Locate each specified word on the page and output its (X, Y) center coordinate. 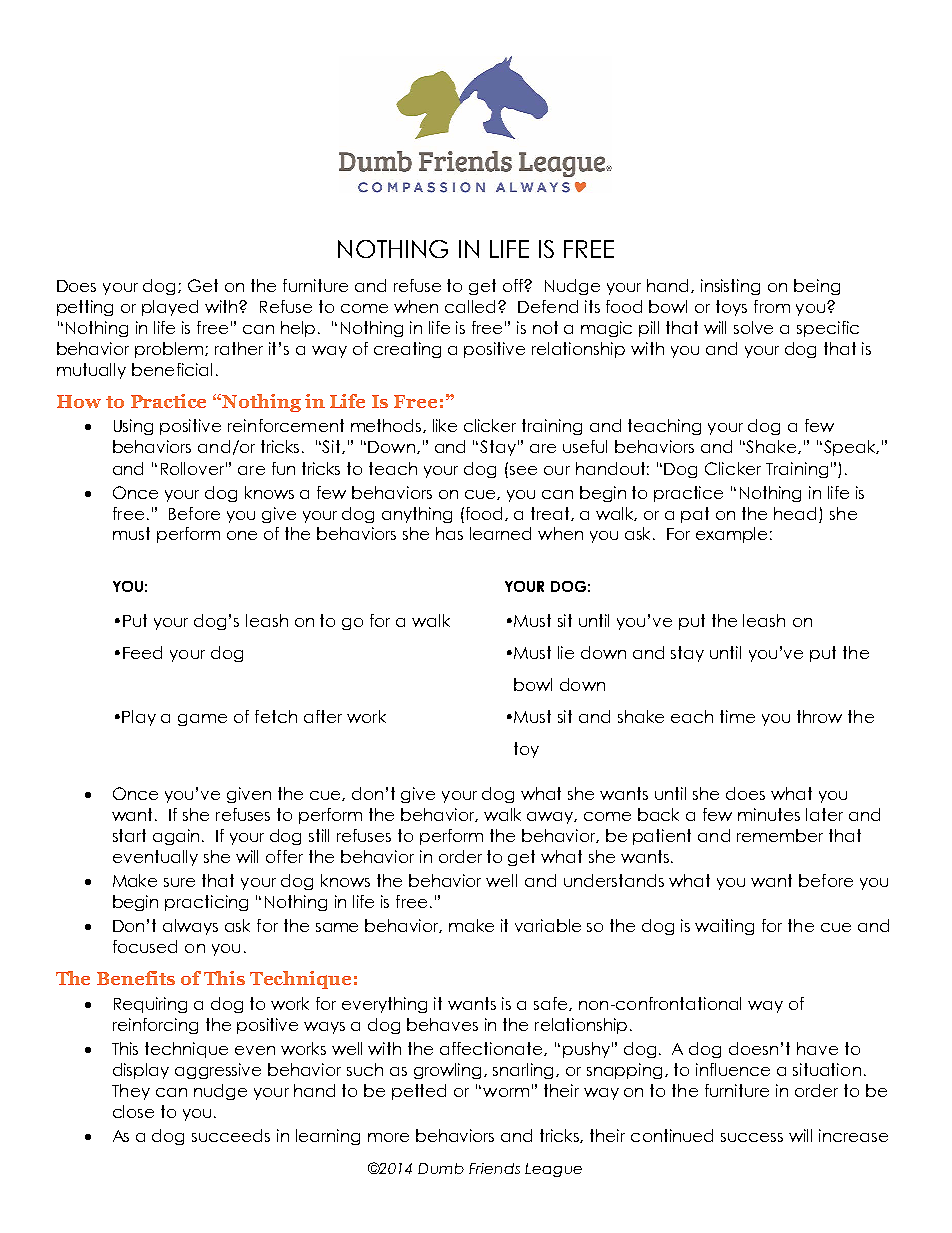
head (795, 513)
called (472, 306)
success (752, 1137)
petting (85, 308)
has (449, 533)
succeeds (231, 1135)
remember (780, 835)
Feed (142, 652)
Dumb (441, 1168)
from (772, 306)
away (552, 818)
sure (179, 882)
